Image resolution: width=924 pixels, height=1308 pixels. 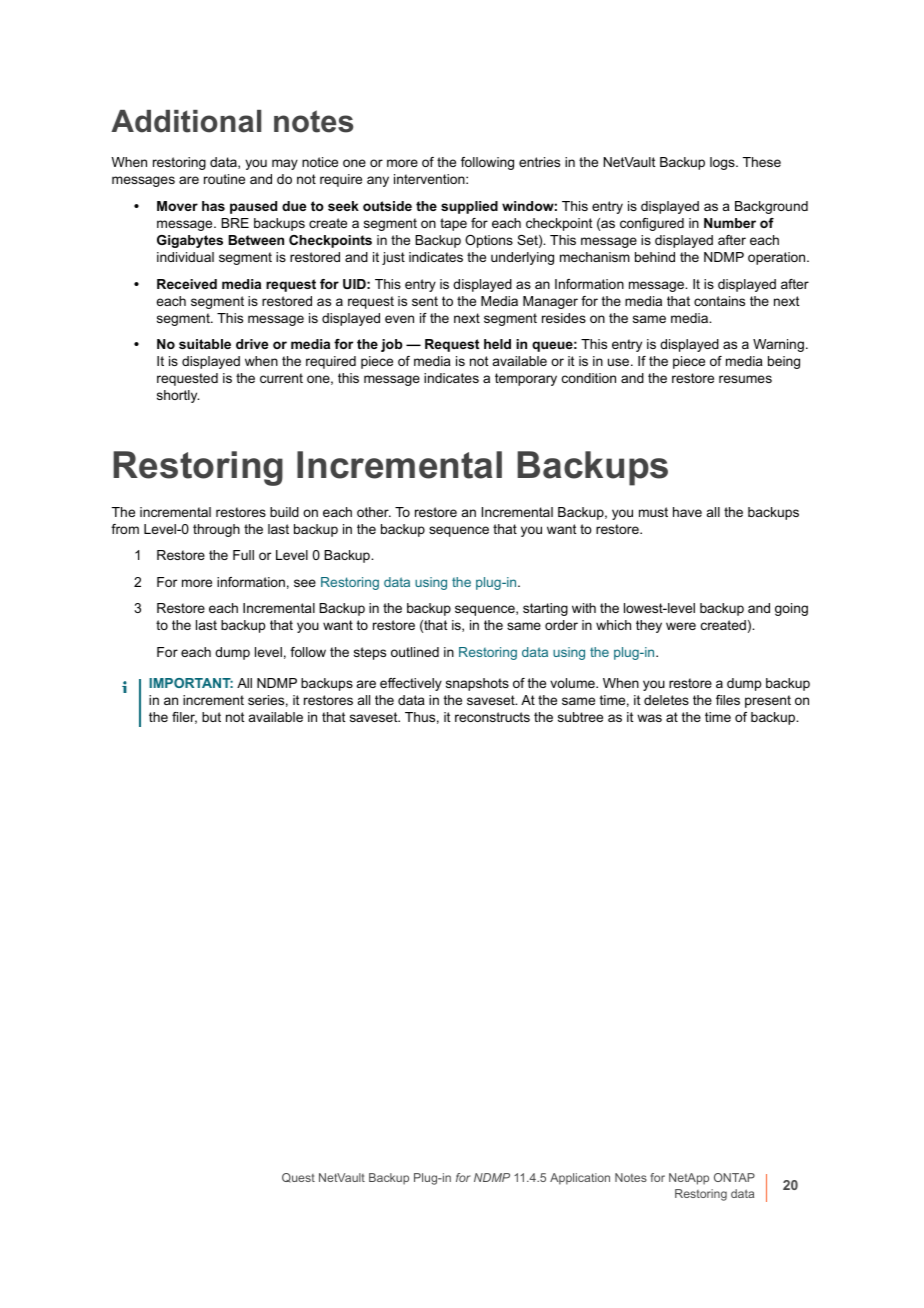 I want to click on logs, so click(x=723, y=163).
